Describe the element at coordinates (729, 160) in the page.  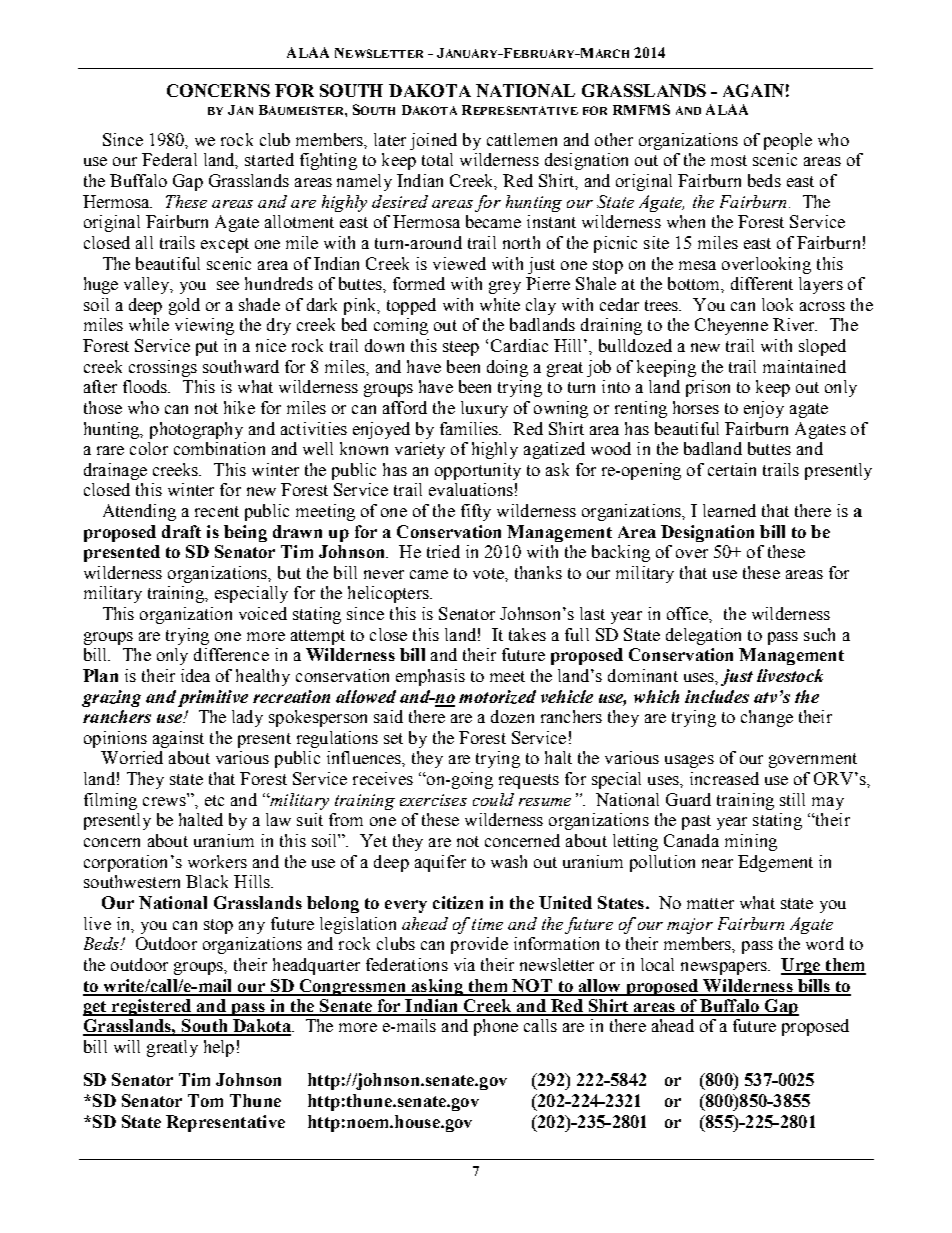
I see `most` at that location.
